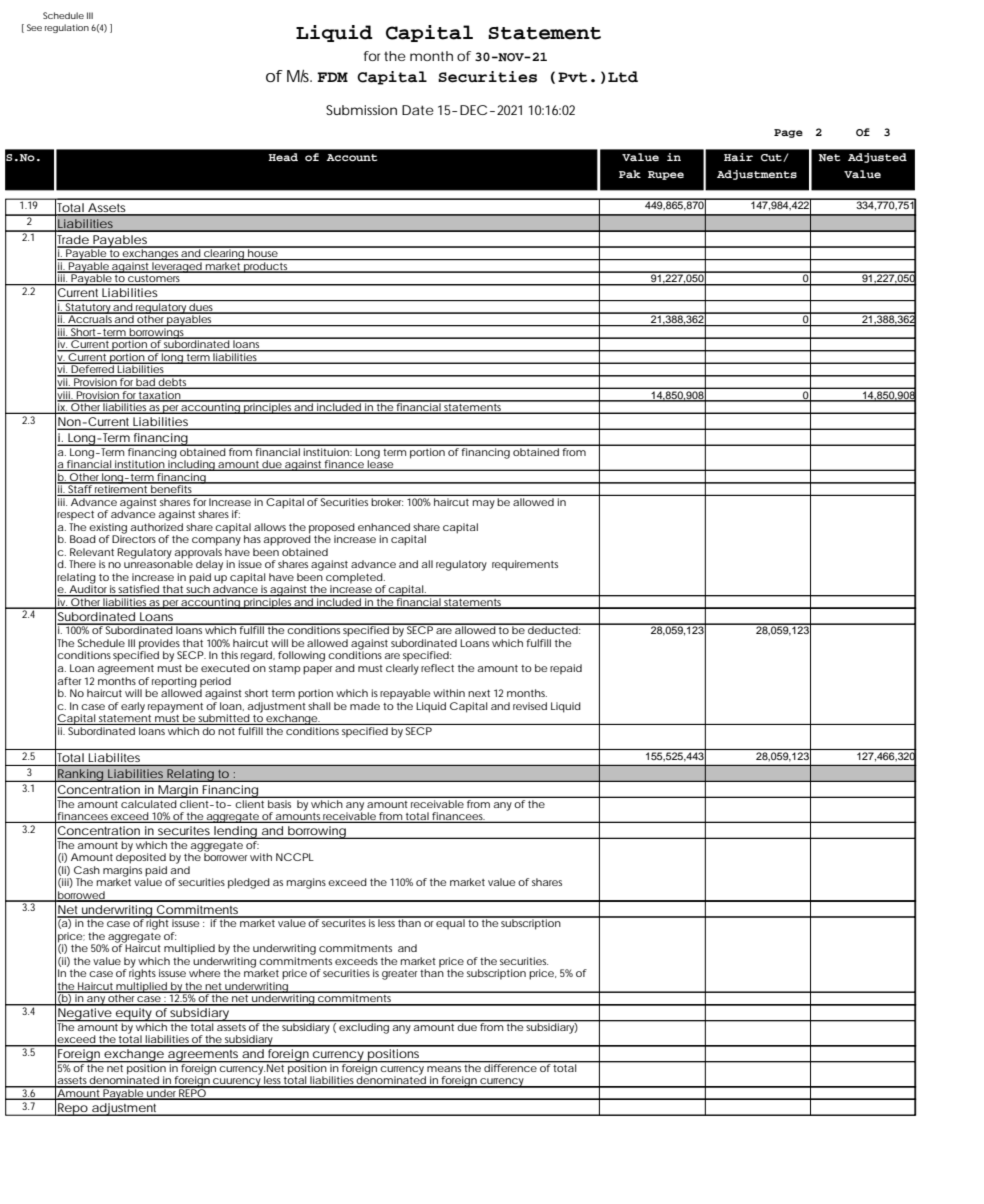 The width and height of the document is (984, 1204). Describe the element at coordinates (418, 110) in the document. I see `Date` at that location.
